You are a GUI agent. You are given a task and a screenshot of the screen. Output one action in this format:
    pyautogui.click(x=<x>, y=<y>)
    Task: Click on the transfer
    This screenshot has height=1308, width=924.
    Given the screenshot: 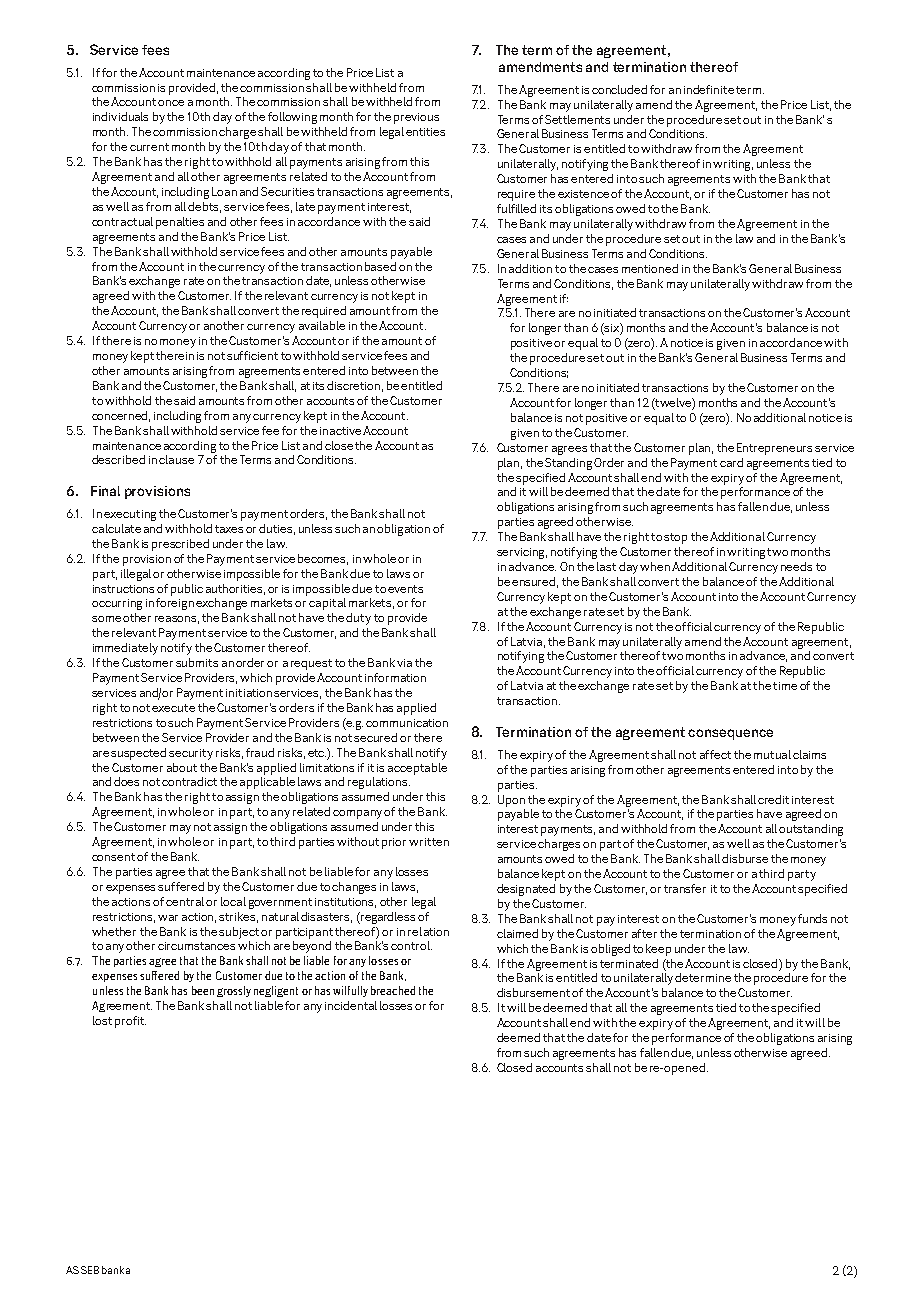 What is the action you would take?
    pyautogui.click(x=685, y=888)
